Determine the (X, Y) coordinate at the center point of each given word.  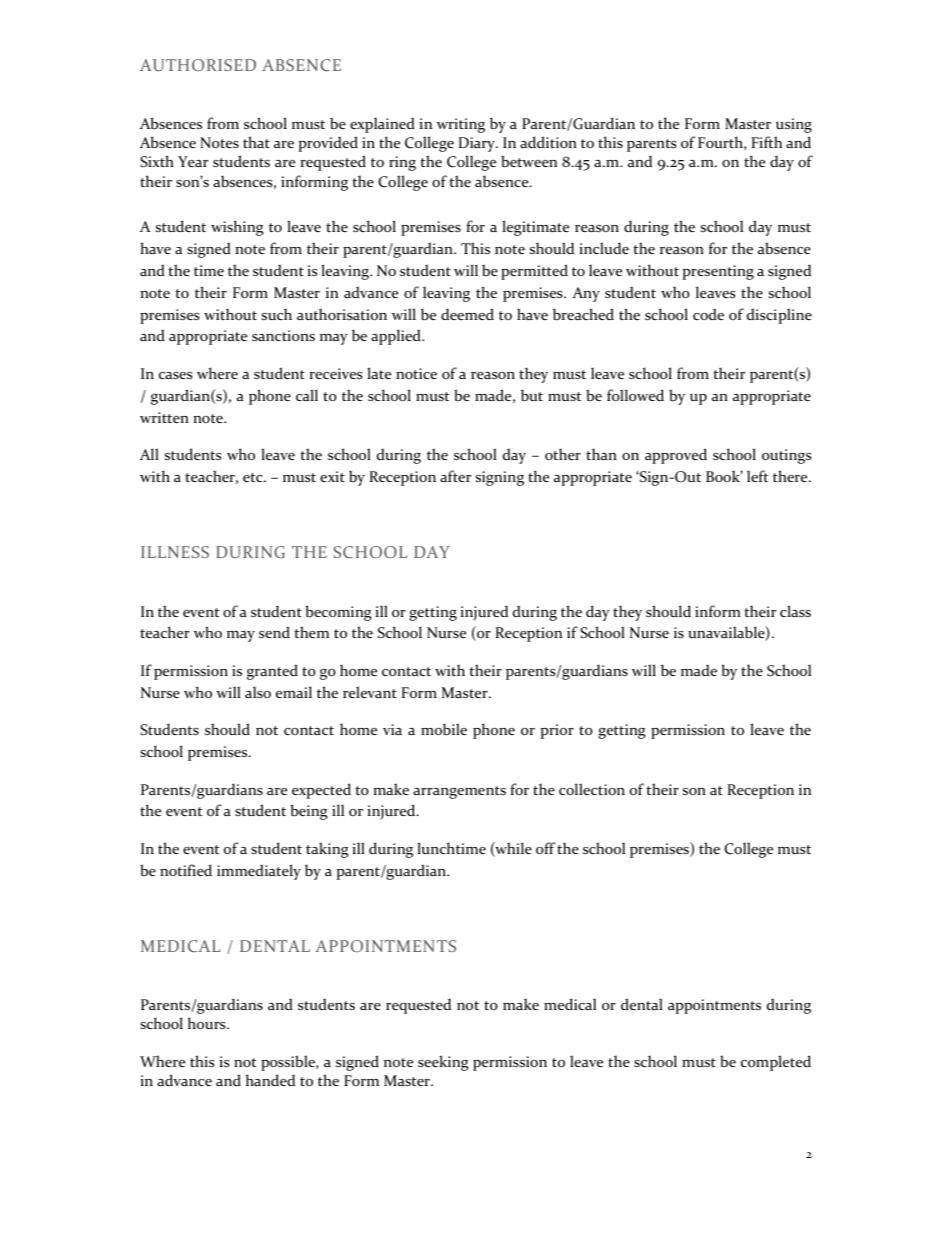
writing (461, 125)
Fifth (766, 142)
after (455, 476)
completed (776, 1063)
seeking (443, 1063)
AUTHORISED (198, 65)
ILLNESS (175, 552)
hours (208, 1023)
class (795, 611)
